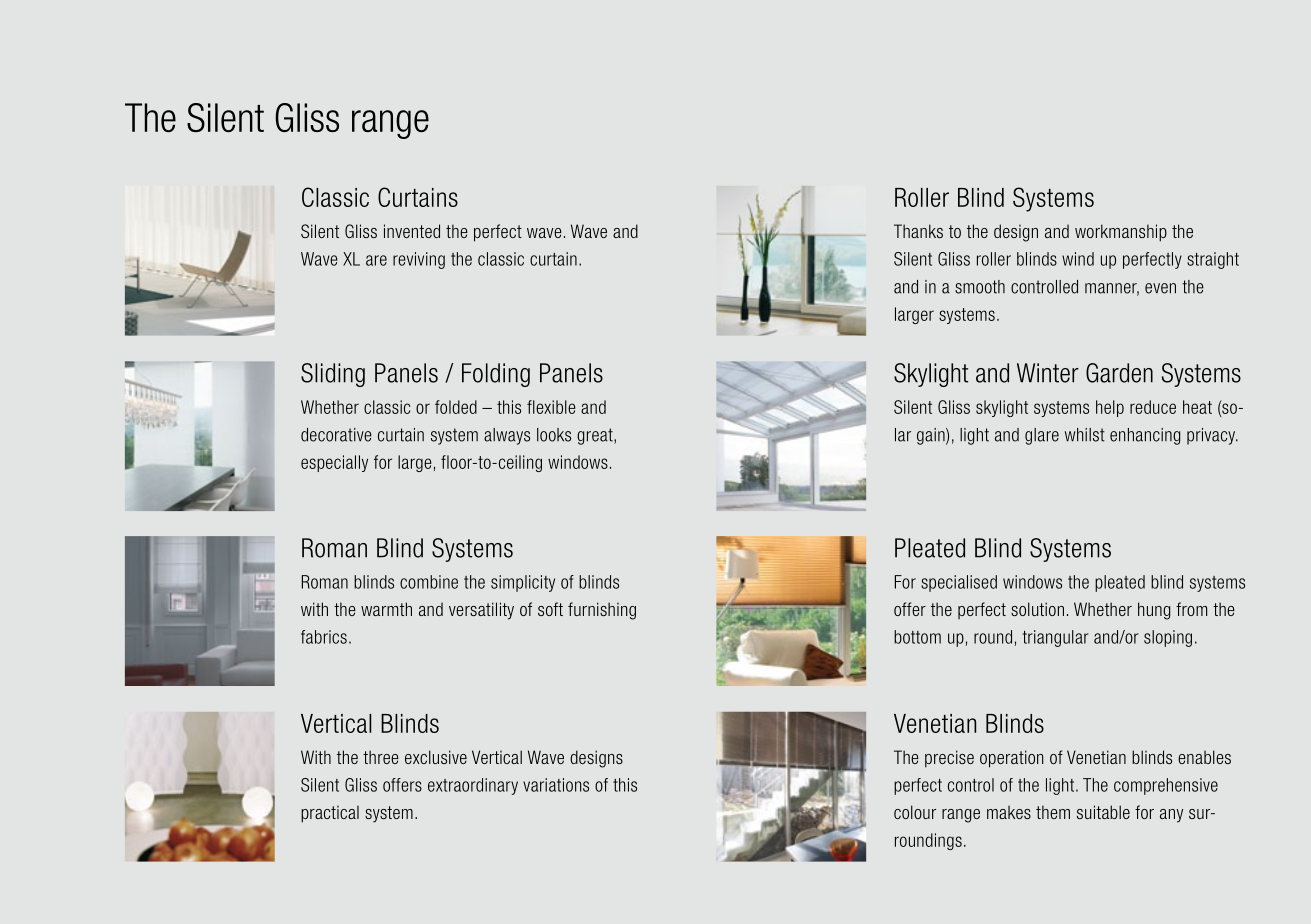 This document has width=1311, height=924. What do you see at coordinates (915, 812) in the document?
I see `colour` at bounding box center [915, 812].
